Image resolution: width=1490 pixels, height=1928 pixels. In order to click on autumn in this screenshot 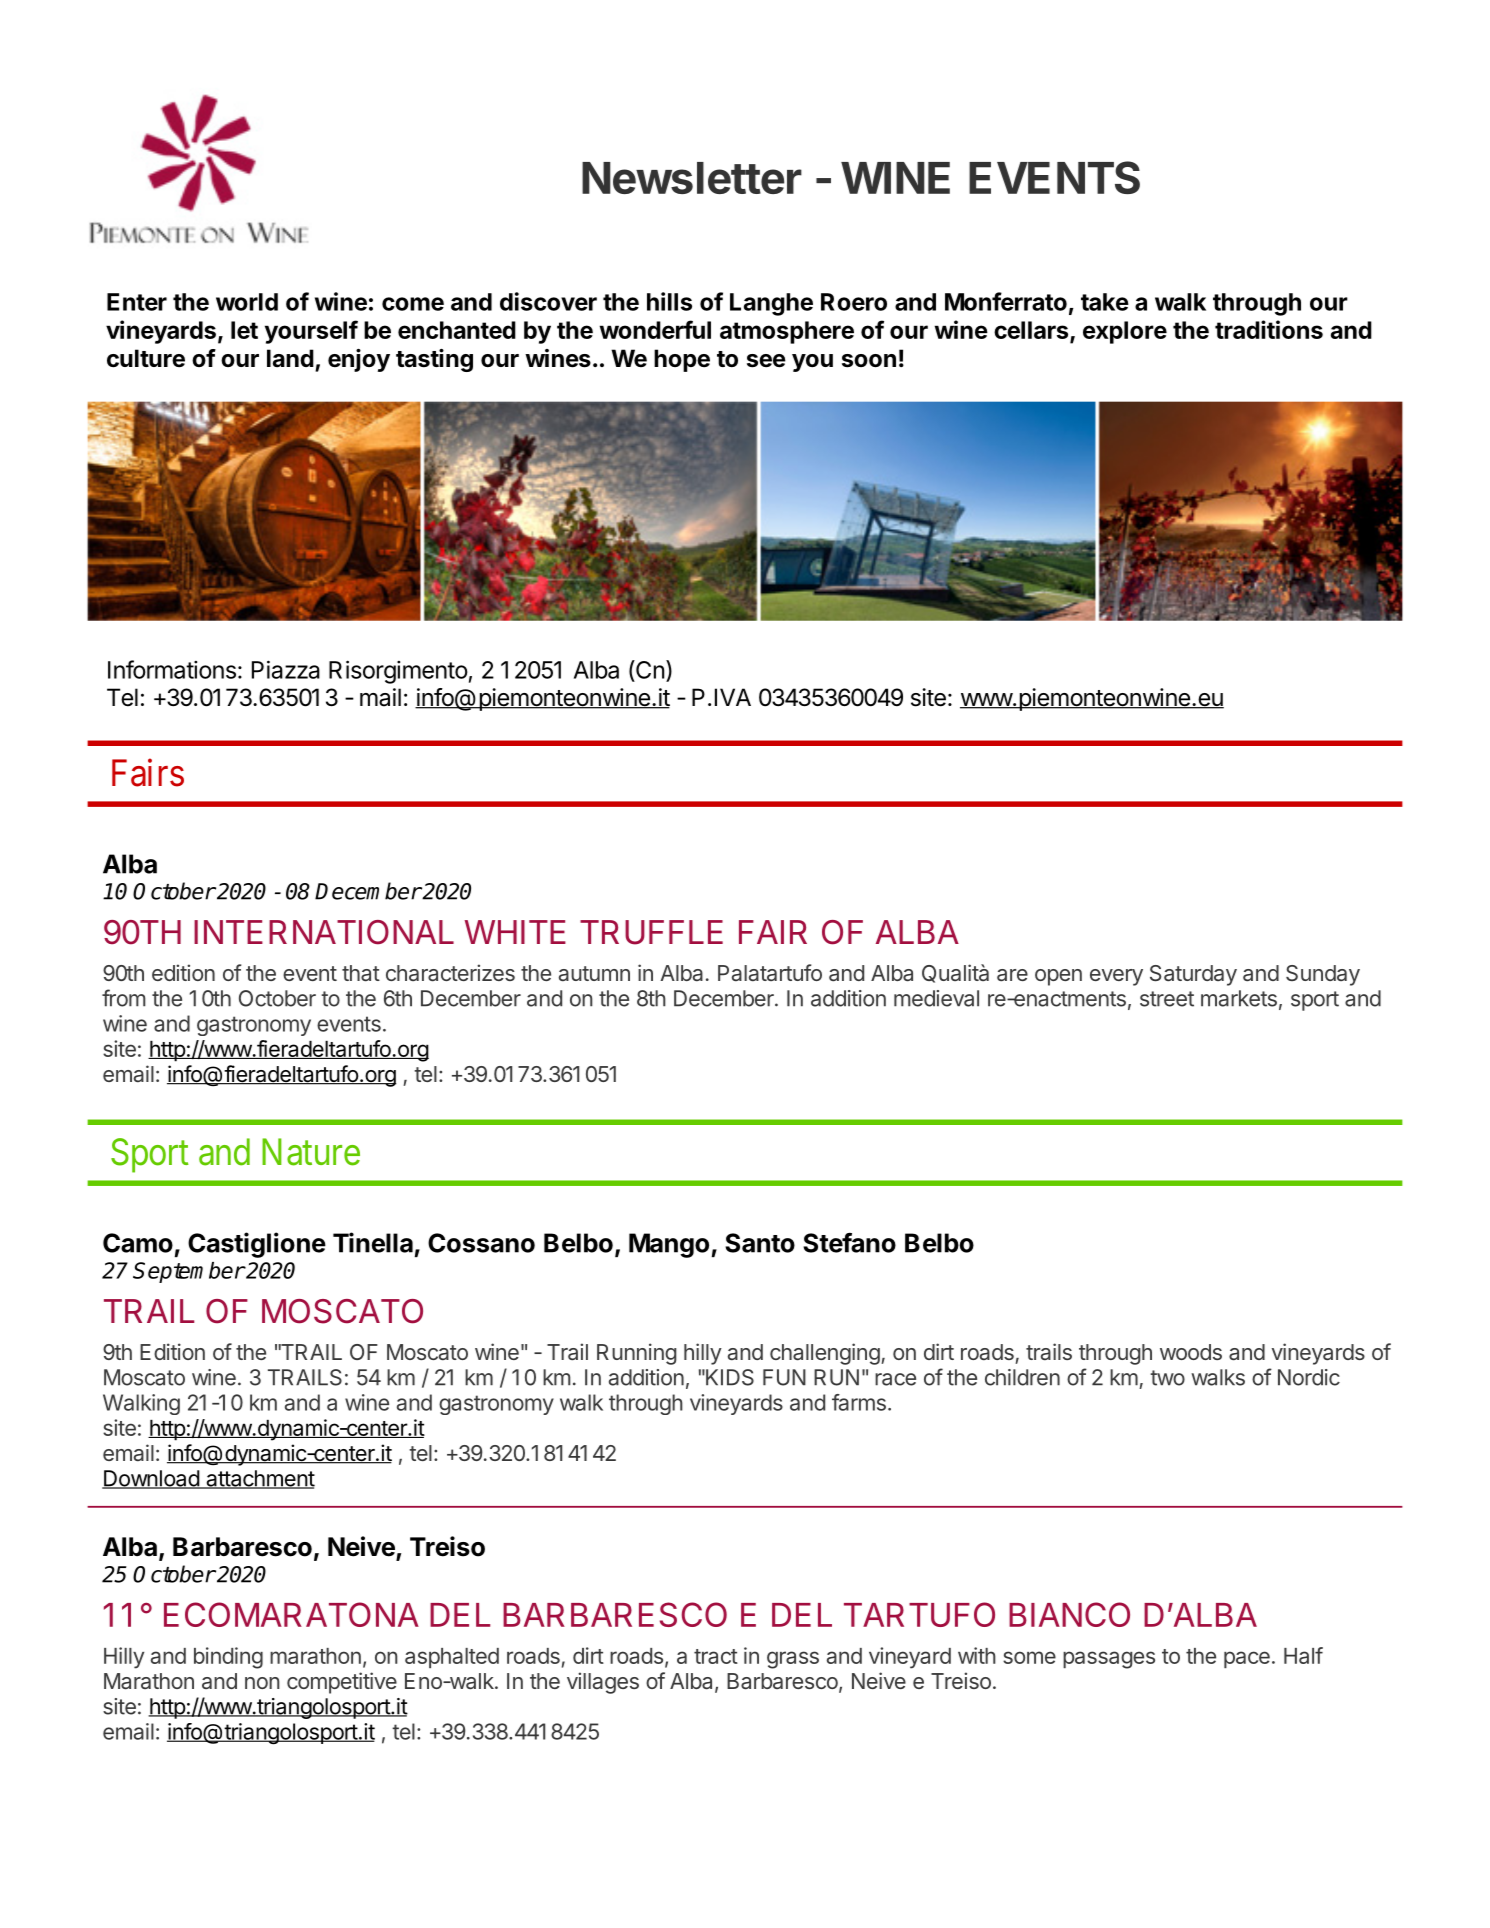, I will do `click(594, 973)`.
